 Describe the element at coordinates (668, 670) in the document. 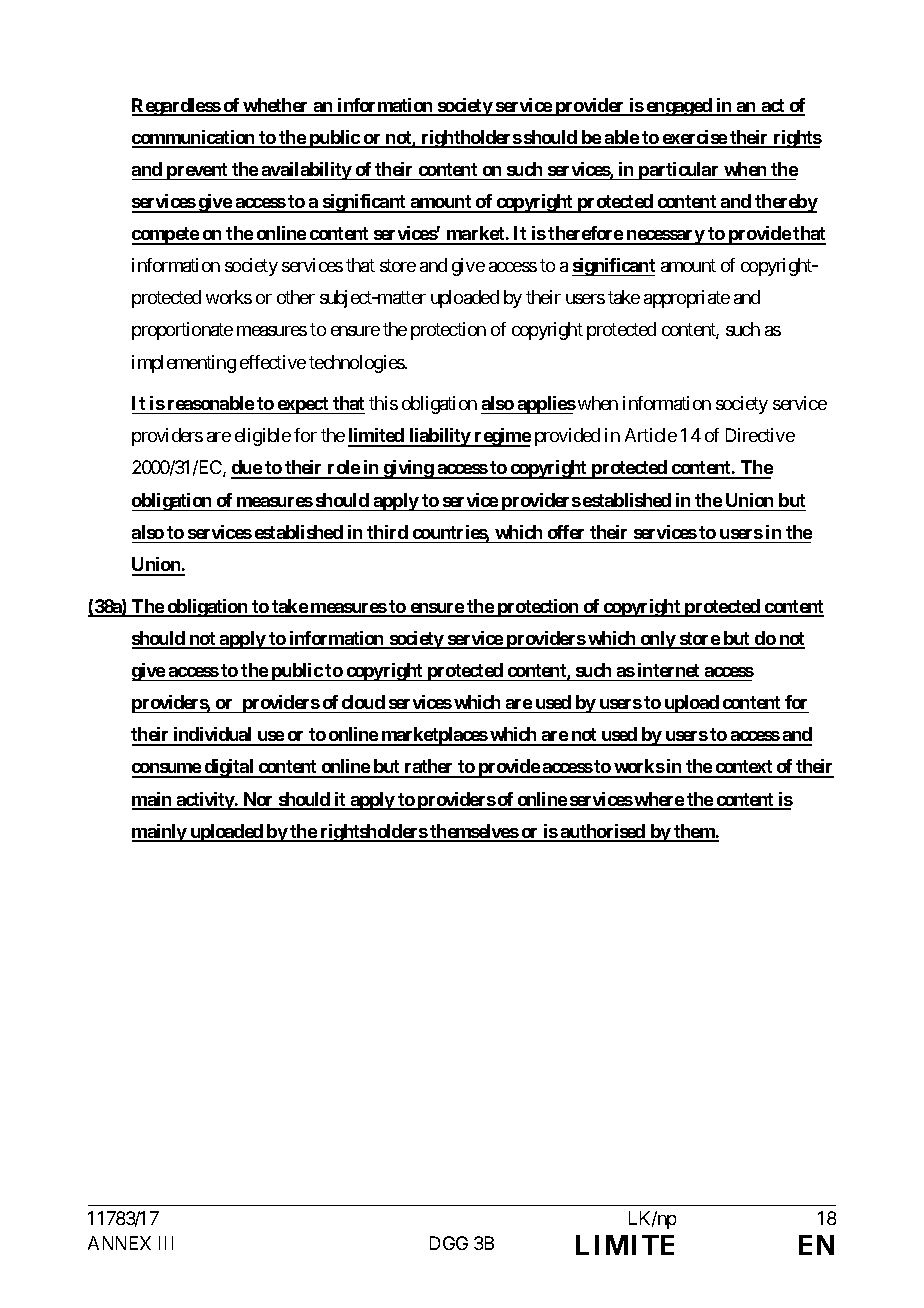

I see `internet` at that location.
